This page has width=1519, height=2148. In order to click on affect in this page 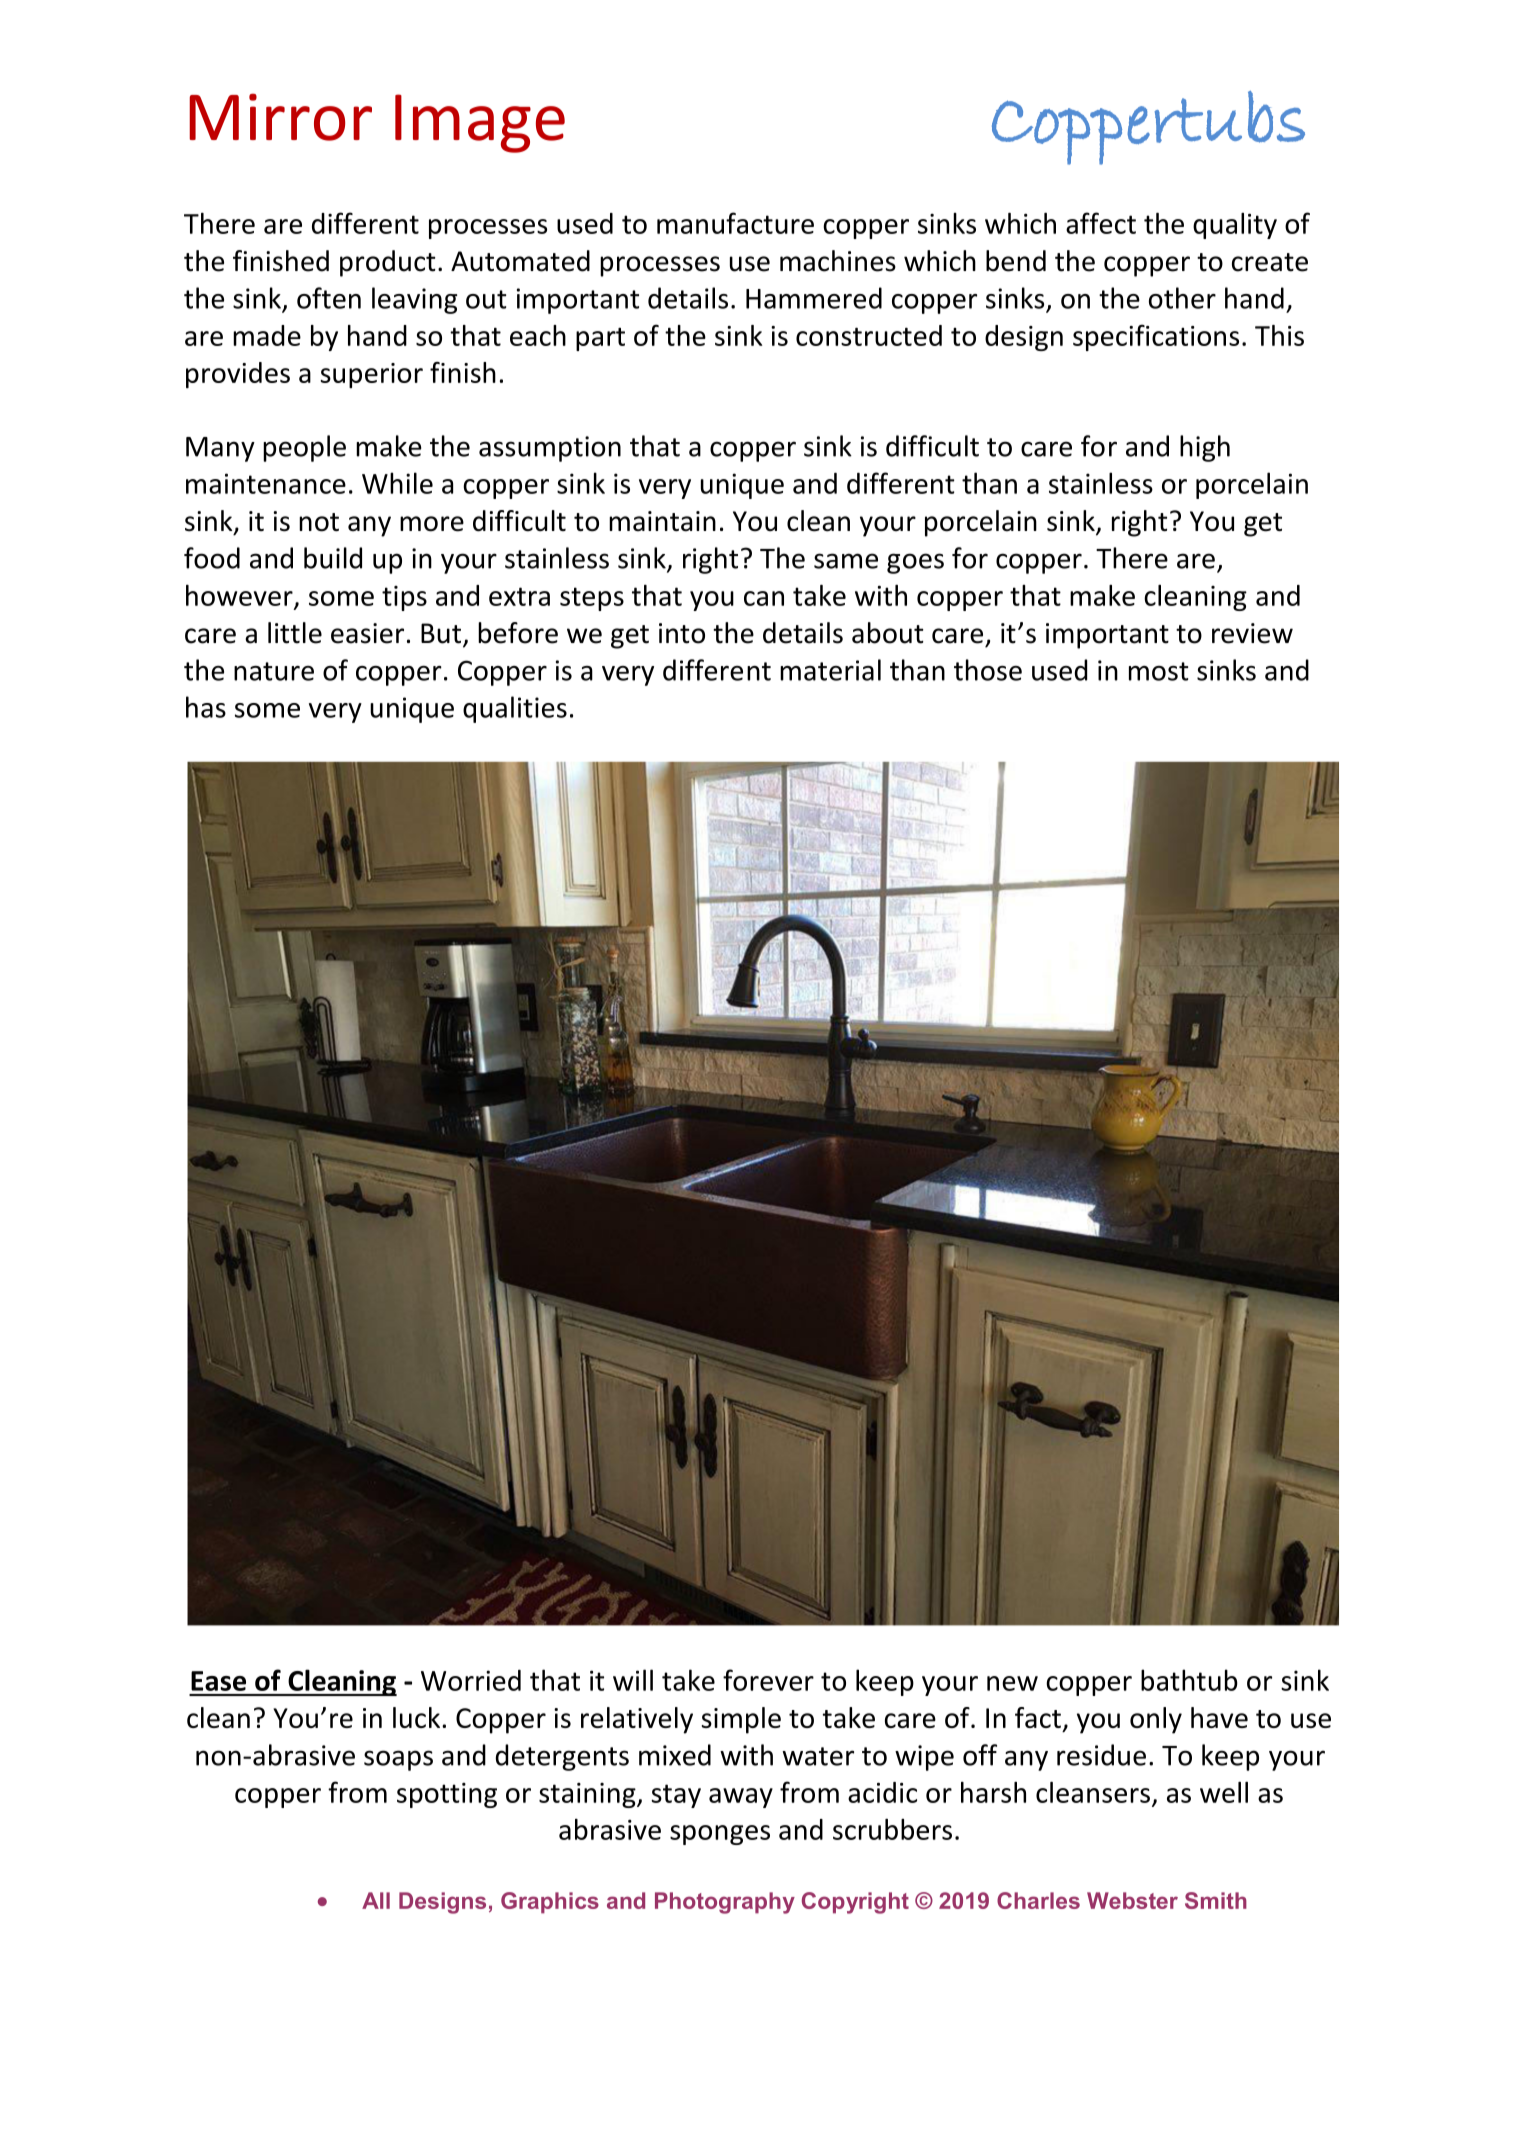, I will do `click(1101, 223)`.
